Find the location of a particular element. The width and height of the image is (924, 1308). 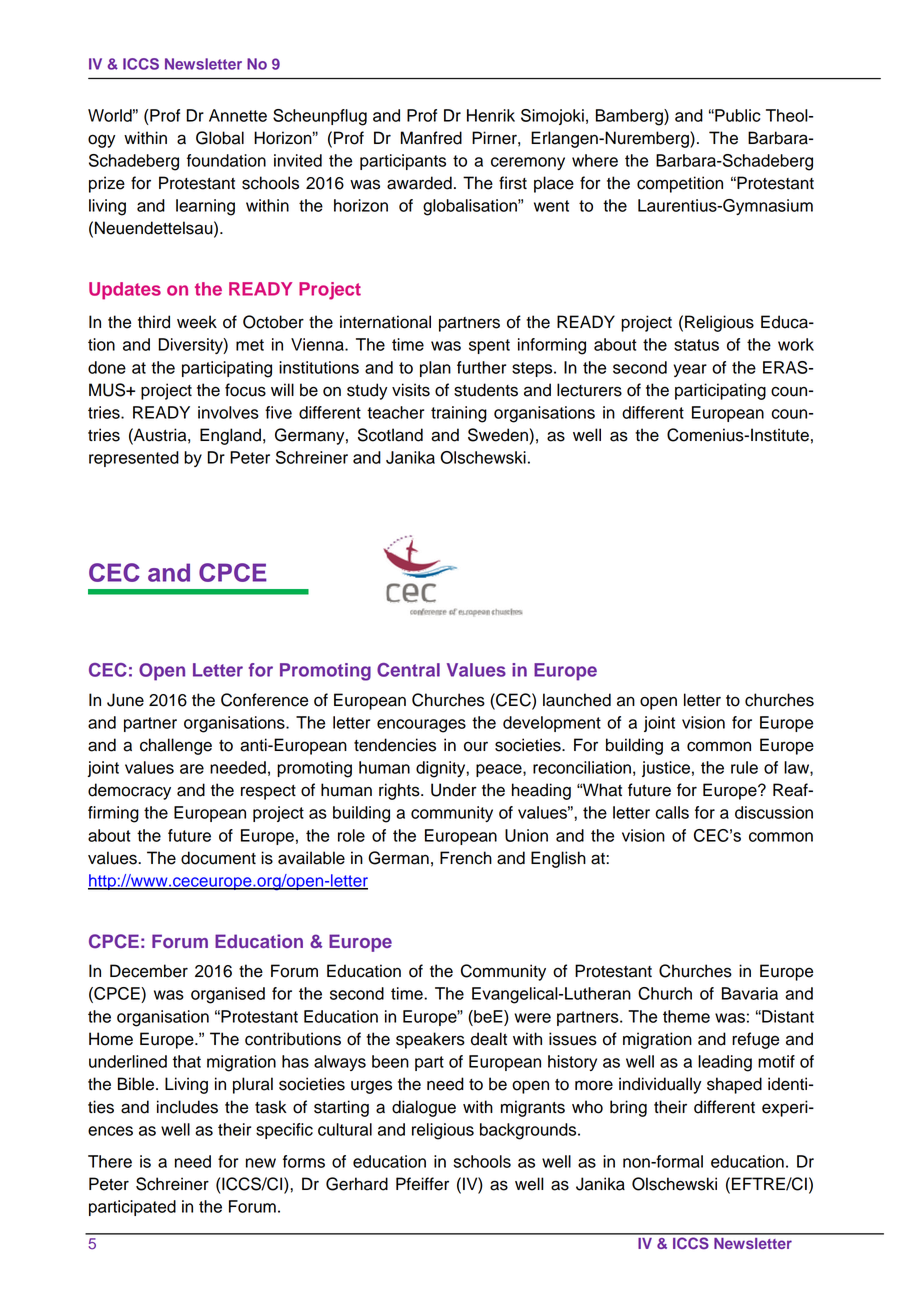

Pfeiffer is located at coordinates (422, 1184).
